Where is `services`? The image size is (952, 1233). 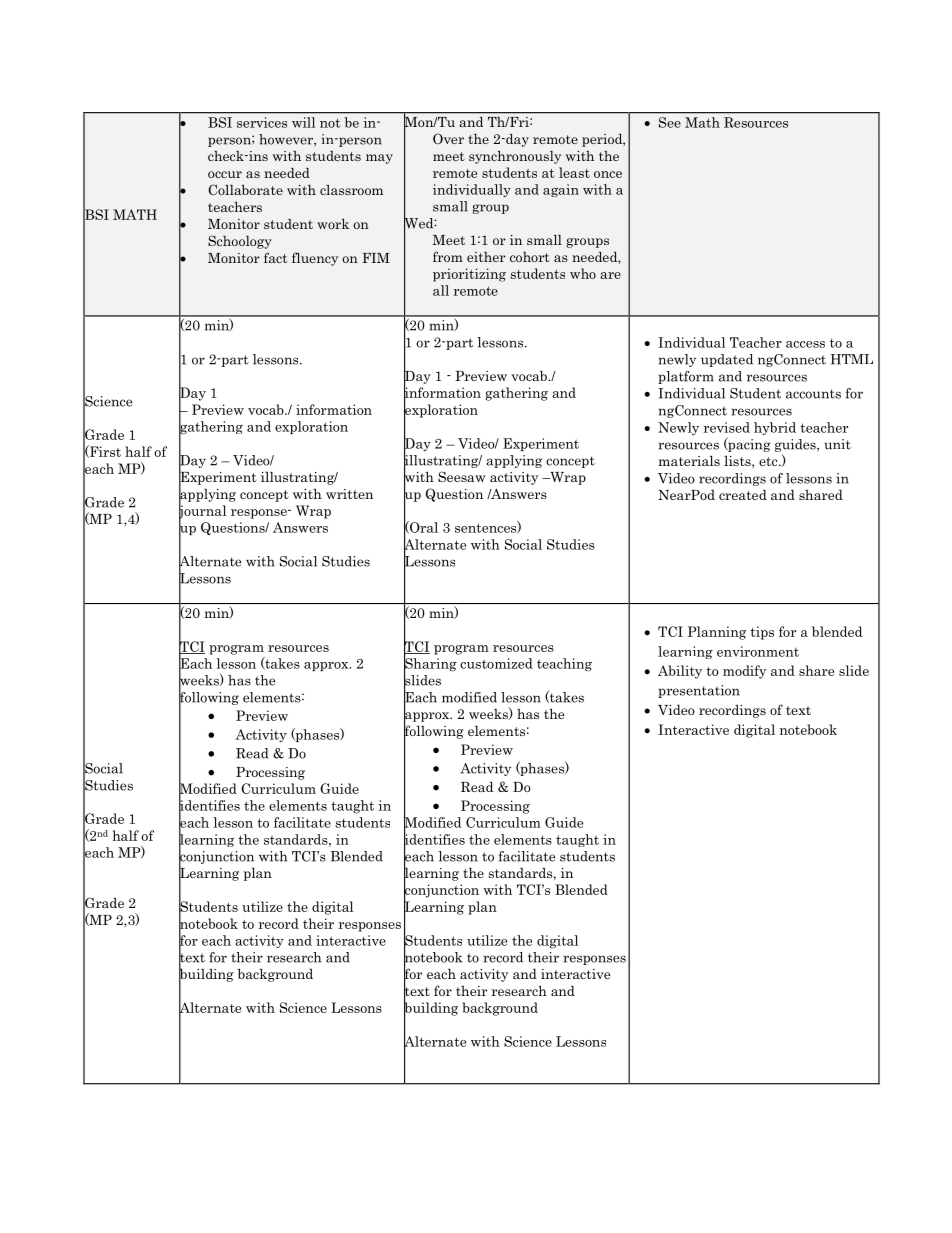
services is located at coordinates (262, 122).
